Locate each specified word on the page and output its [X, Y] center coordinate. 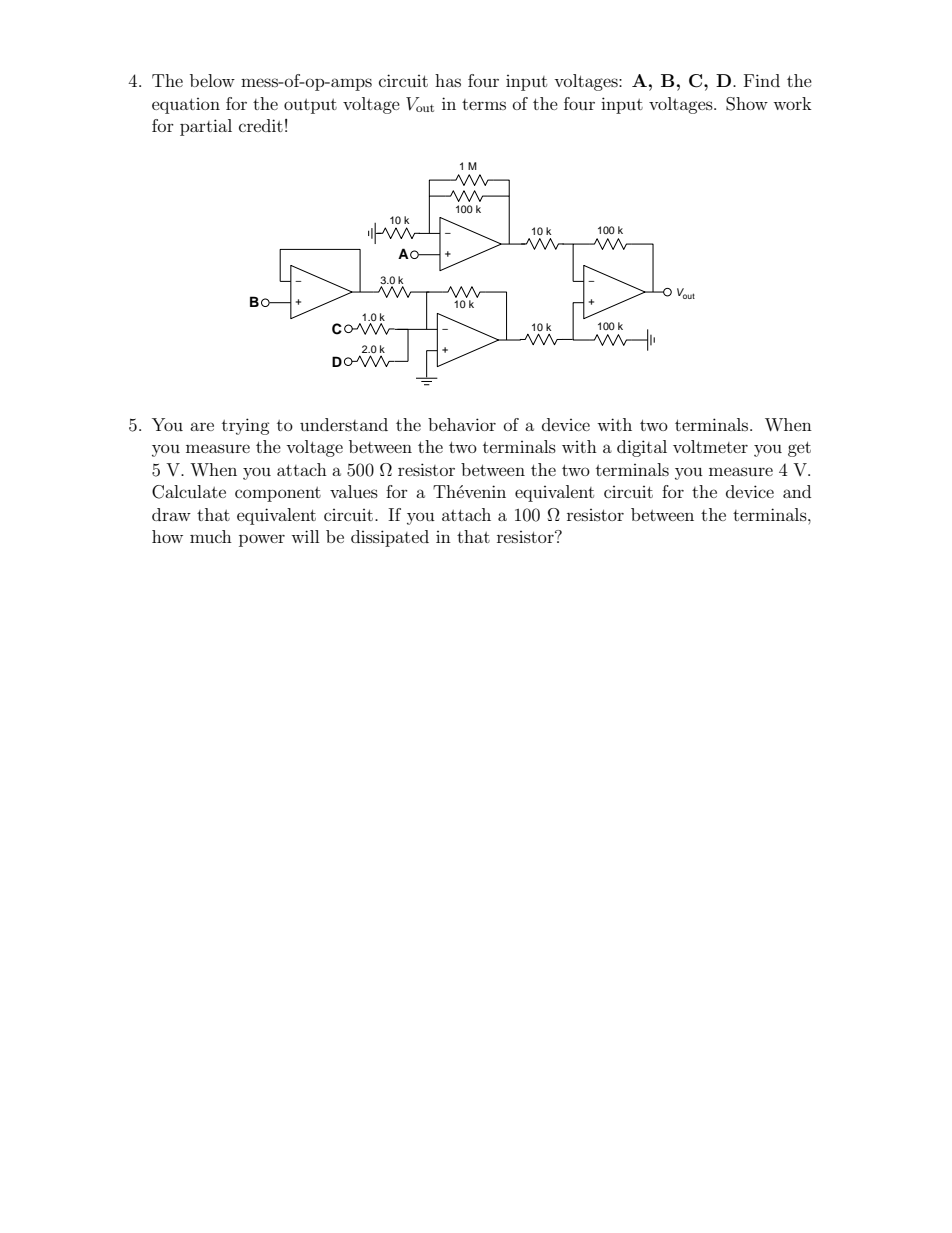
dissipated [390, 538]
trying [246, 426]
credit [261, 125]
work [792, 103]
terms [484, 104]
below [212, 80]
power [262, 540]
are [202, 426]
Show [747, 104]
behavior [462, 424]
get [799, 449]
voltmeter [710, 446]
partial [206, 127]
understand [344, 424]
